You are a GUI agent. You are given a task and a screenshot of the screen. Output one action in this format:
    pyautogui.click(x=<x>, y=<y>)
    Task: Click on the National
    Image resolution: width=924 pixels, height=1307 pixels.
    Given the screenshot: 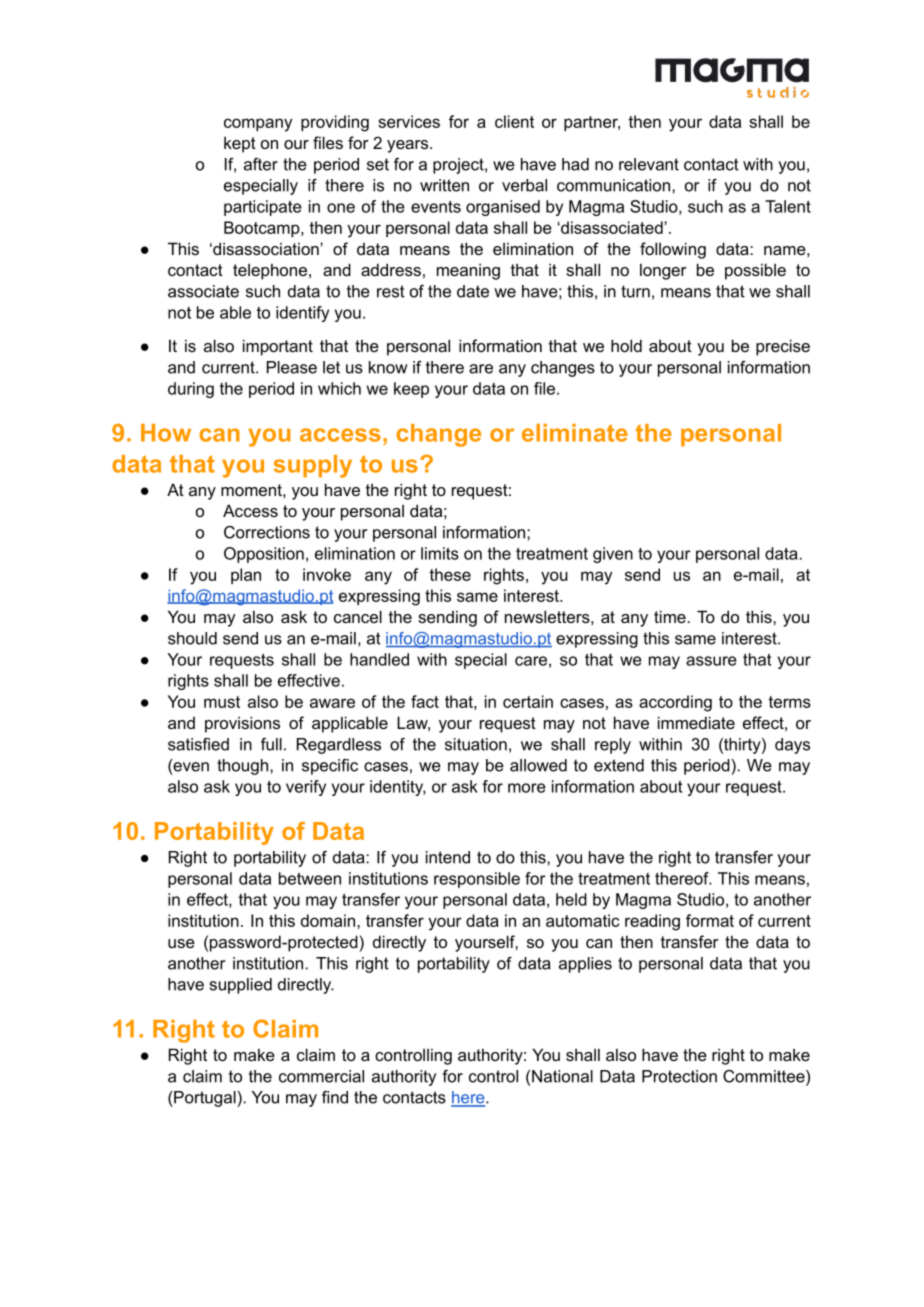 What is the action you would take?
    pyautogui.click(x=562, y=1076)
